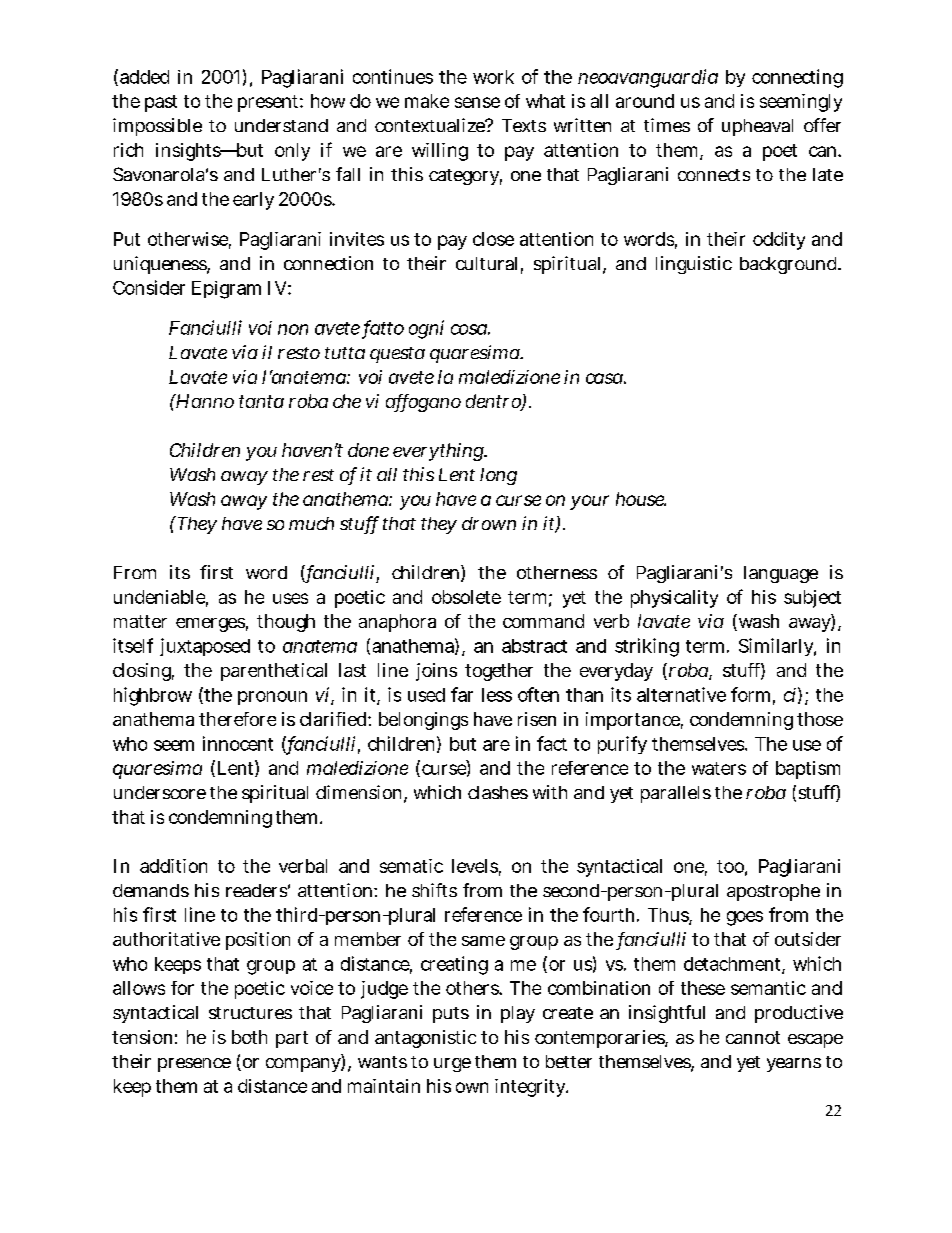  I want to click on everything, so click(439, 452).
